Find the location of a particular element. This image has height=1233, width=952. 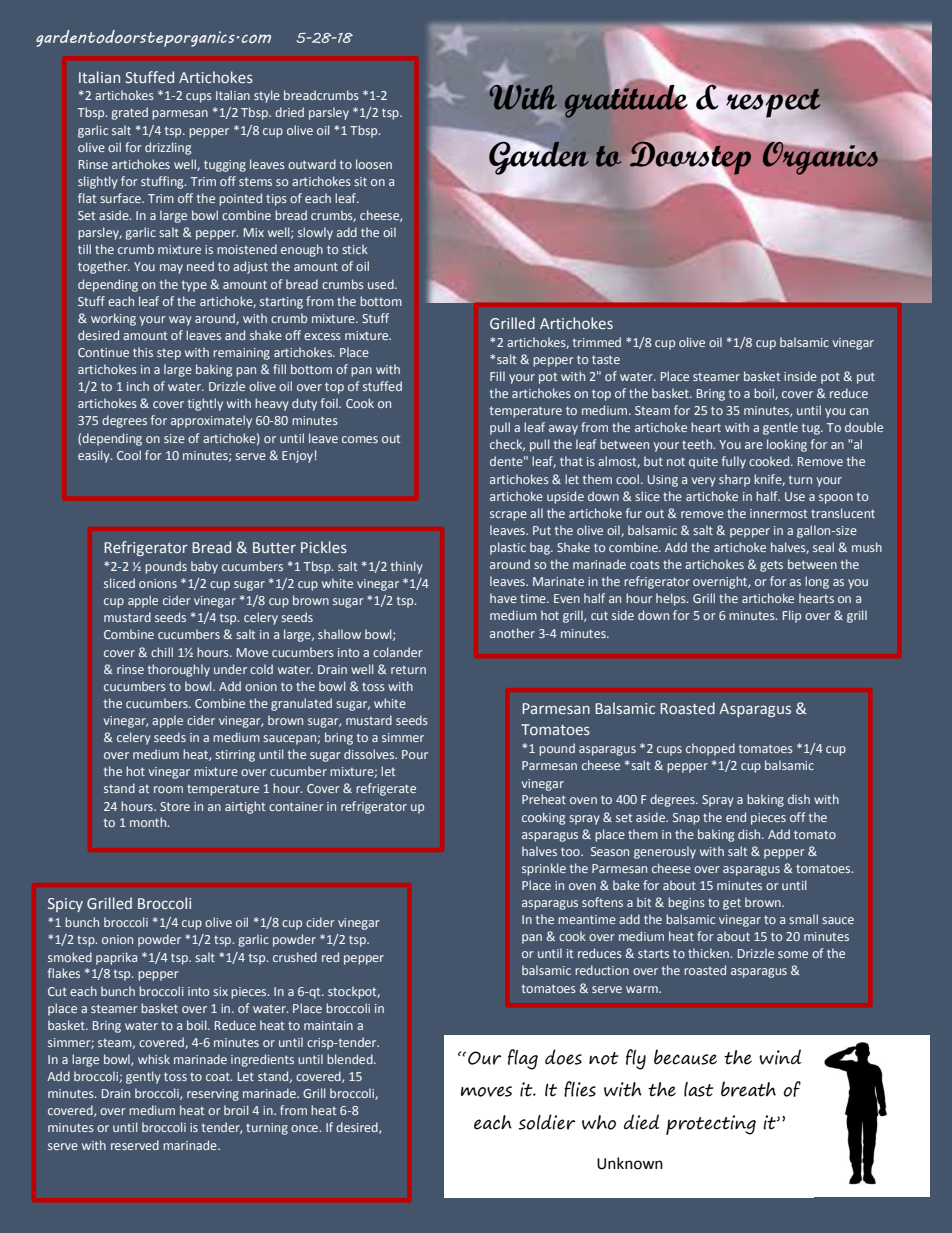

soldier is located at coordinates (547, 1122).
